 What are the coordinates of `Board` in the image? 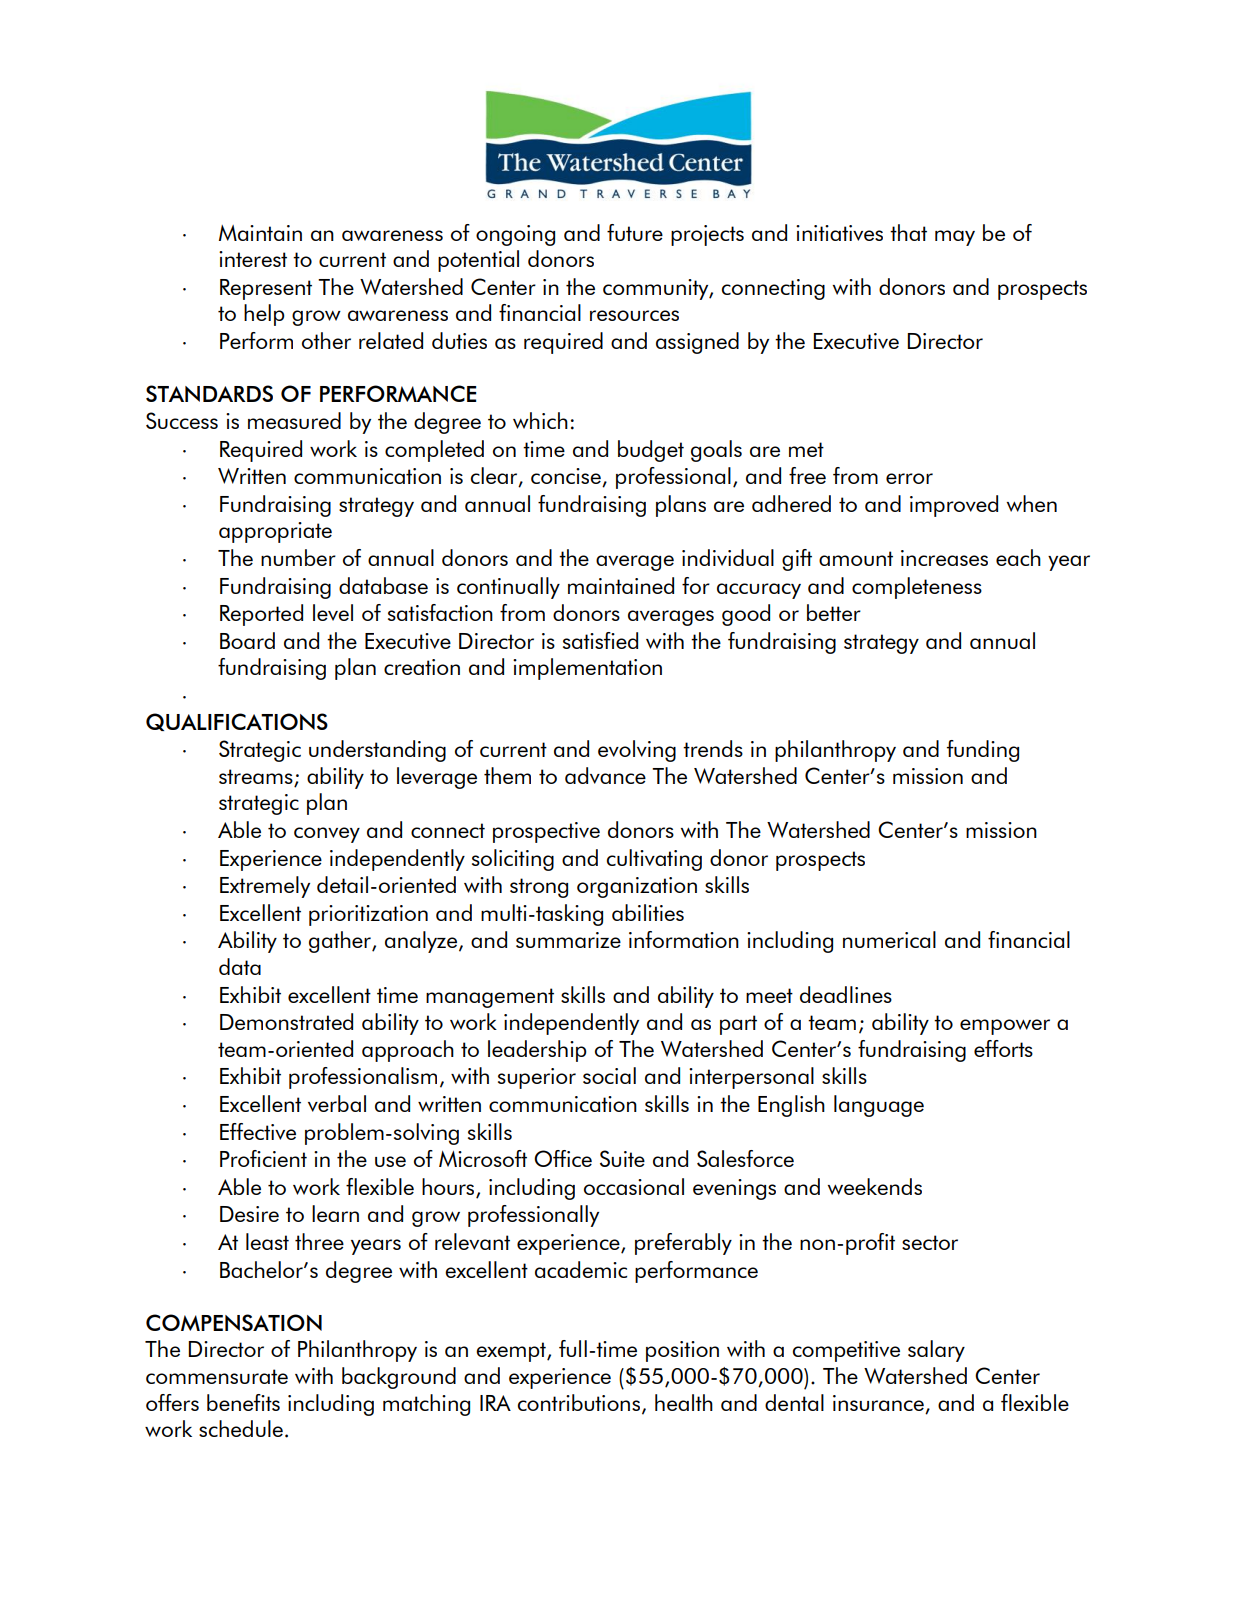 It's located at (247, 640).
